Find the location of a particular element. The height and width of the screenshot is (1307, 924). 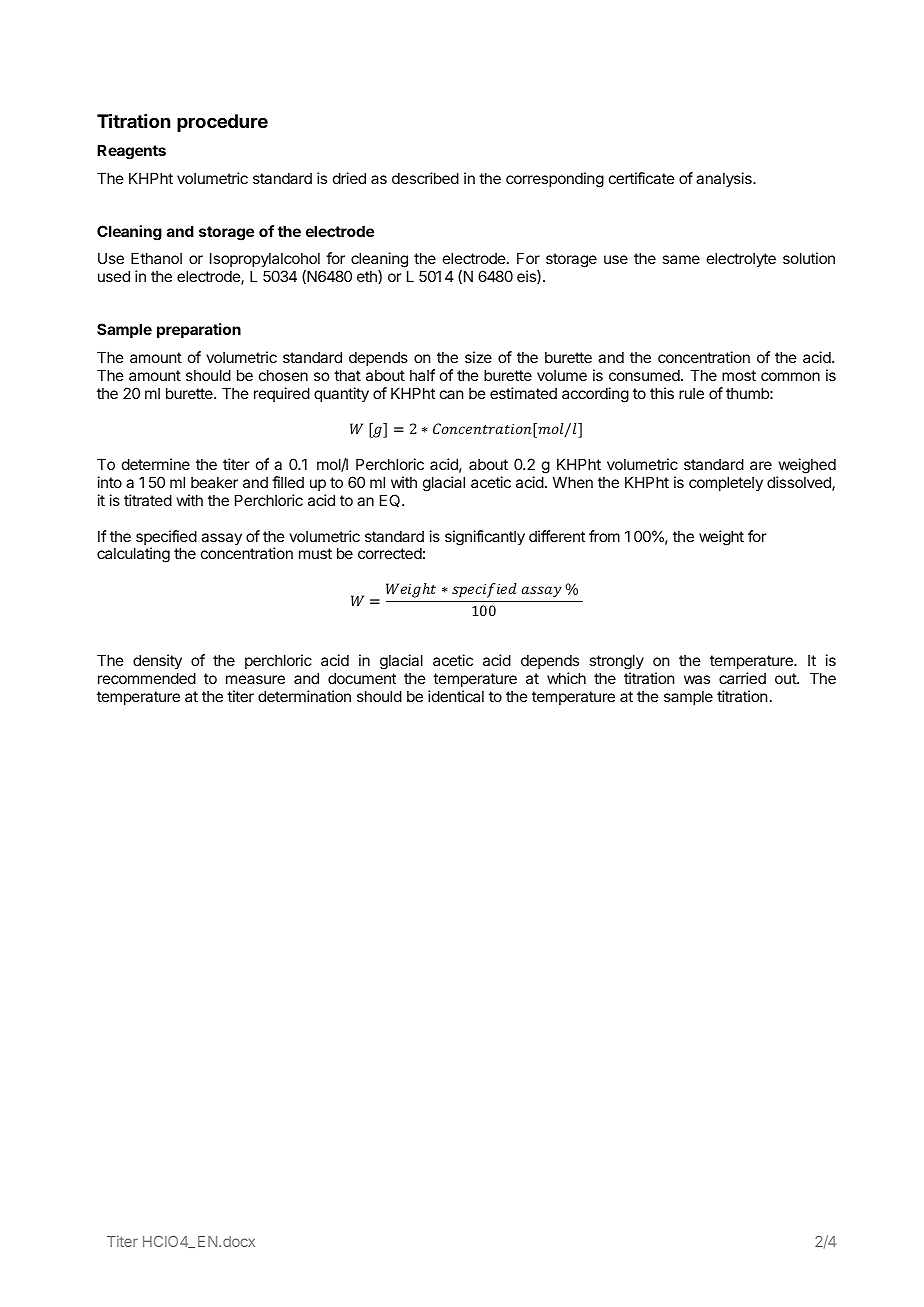

electrolyte is located at coordinates (741, 259).
